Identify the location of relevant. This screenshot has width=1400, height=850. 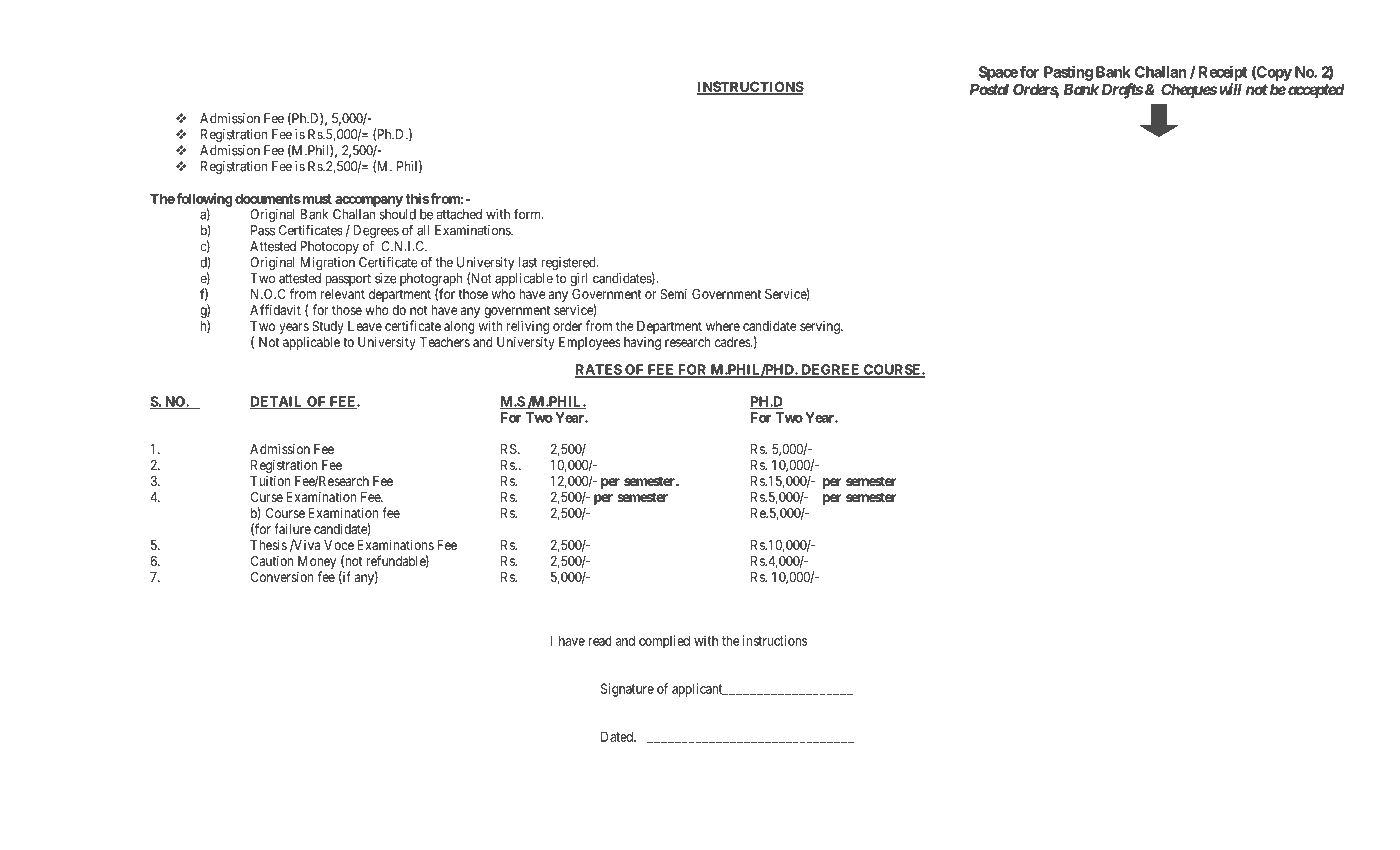
(343, 294).
